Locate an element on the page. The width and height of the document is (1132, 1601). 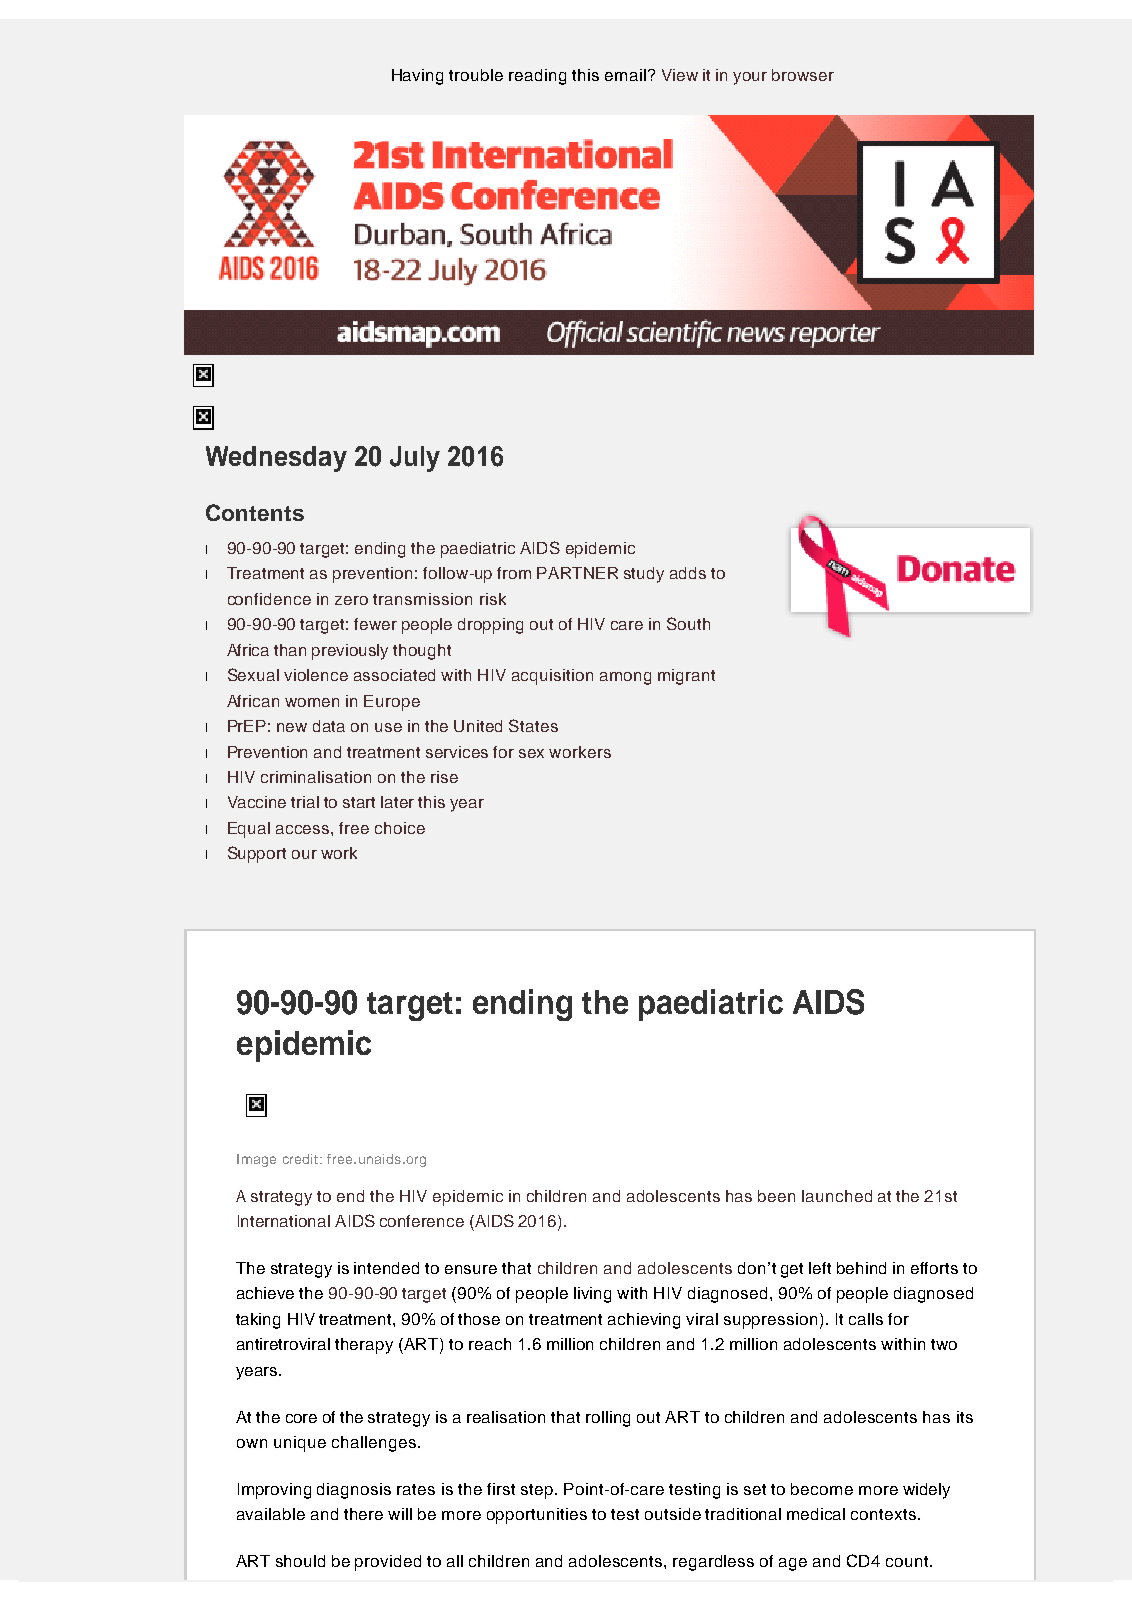
PARTNER is located at coordinates (577, 573).
